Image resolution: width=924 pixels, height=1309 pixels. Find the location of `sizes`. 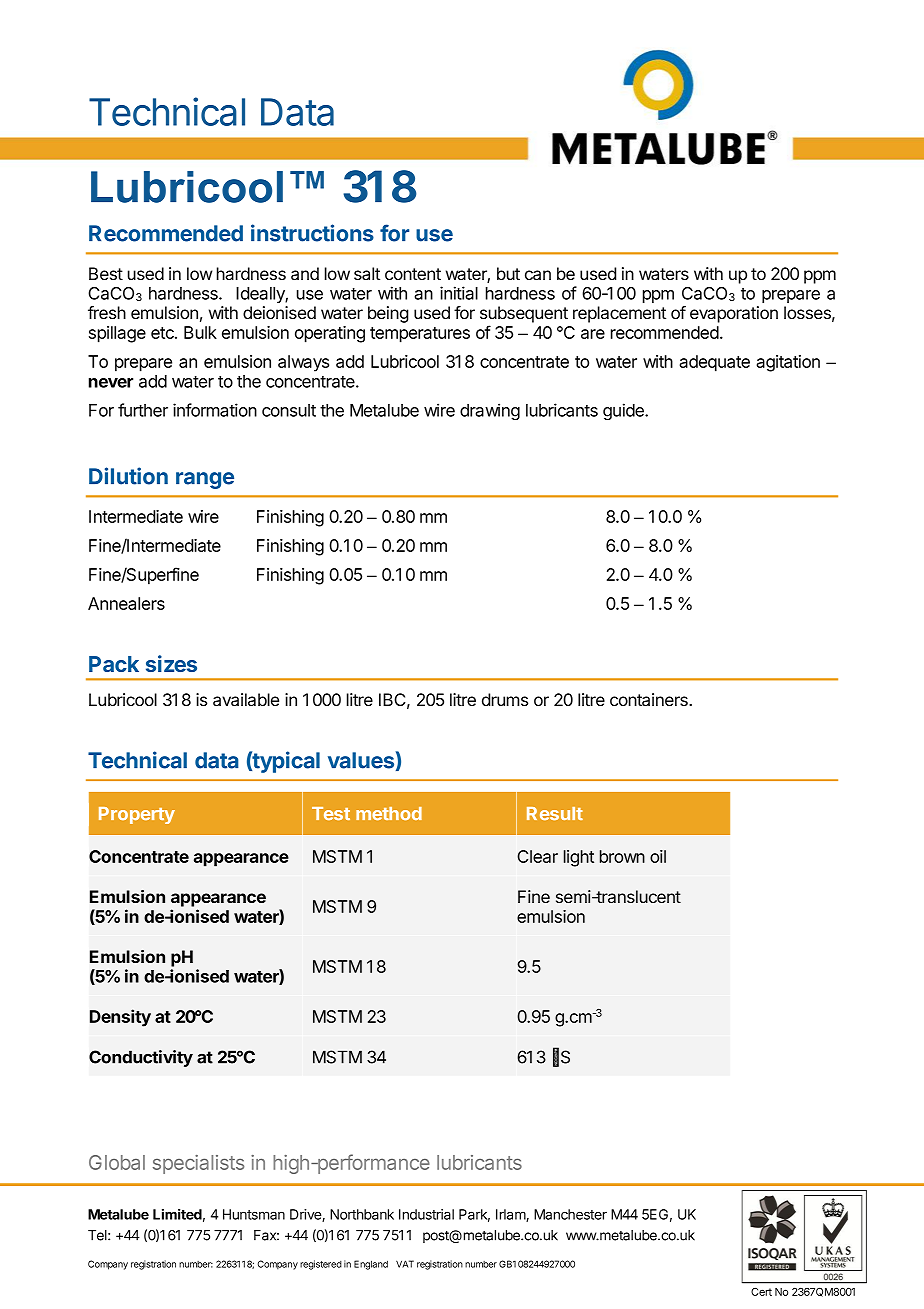

sizes is located at coordinates (171, 663).
